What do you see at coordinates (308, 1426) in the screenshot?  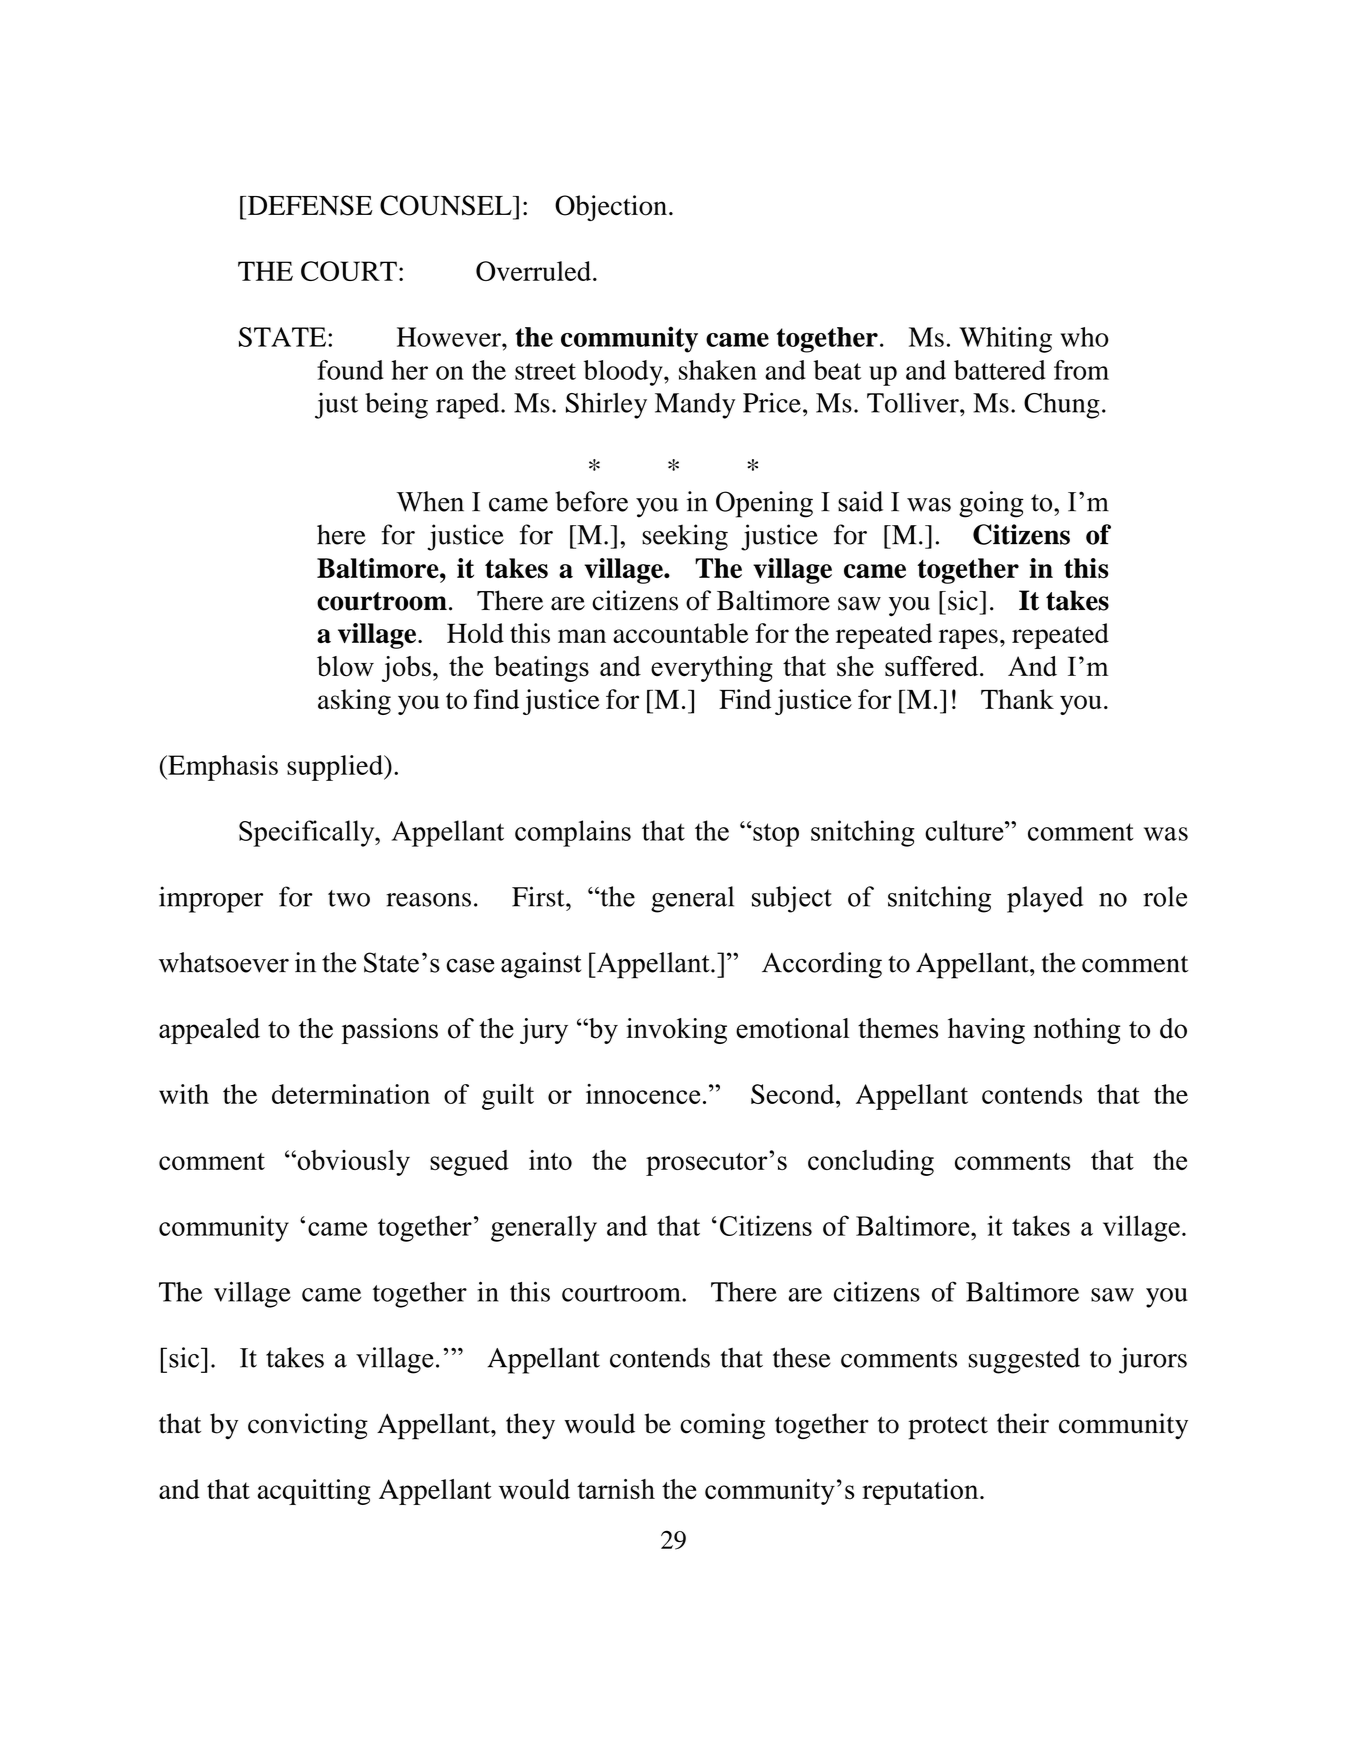 I see `convicting` at bounding box center [308, 1426].
